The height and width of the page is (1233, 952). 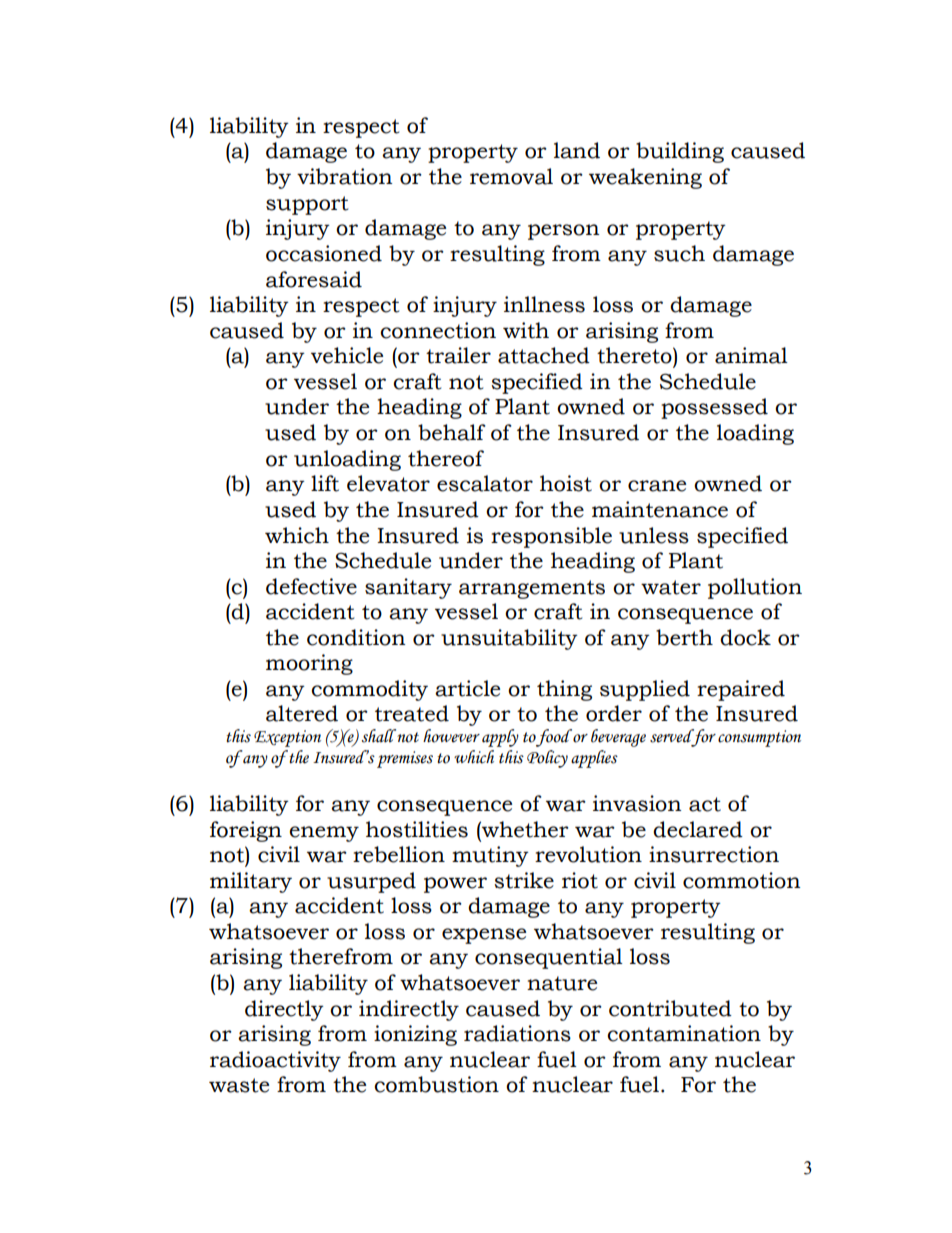 What do you see at coordinates (524, 880) in the page?
I see `strike` at bounding box center [524, 880].
